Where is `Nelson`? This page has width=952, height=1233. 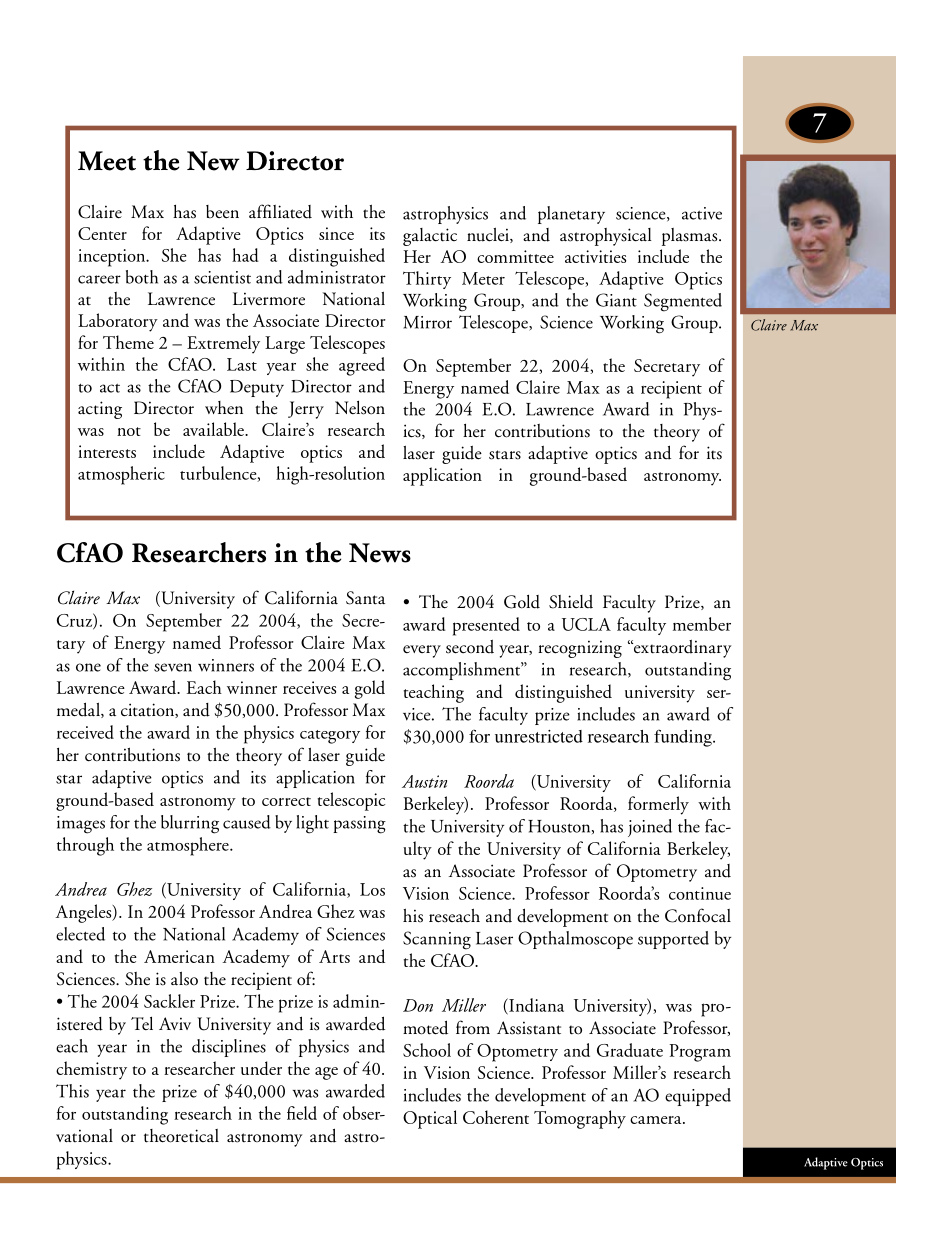 Nelson is located at coordinates (360, 408).
